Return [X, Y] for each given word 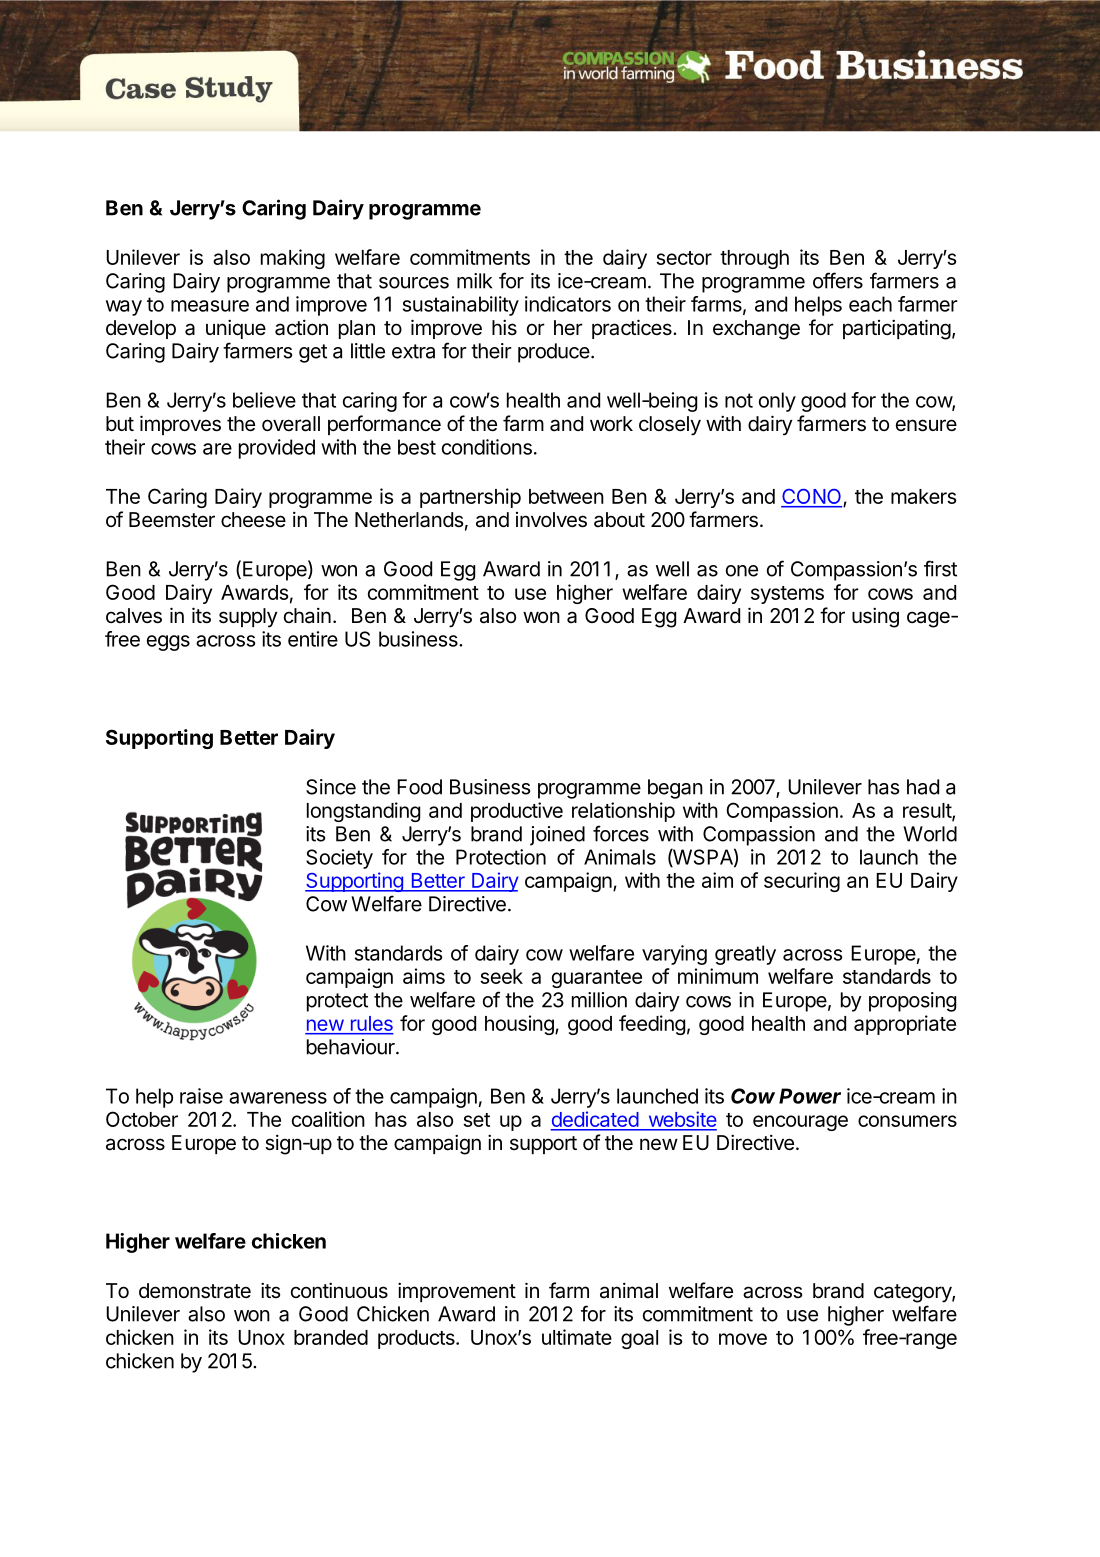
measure [210, 306]
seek [501, 976]
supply [248, 618]
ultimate [577, 1337]
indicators [568, 304]
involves [551, 520]
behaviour [352, 1047]
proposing [912, 1002]
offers [838, 280]
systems [787, 595]
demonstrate [195, 1291]
